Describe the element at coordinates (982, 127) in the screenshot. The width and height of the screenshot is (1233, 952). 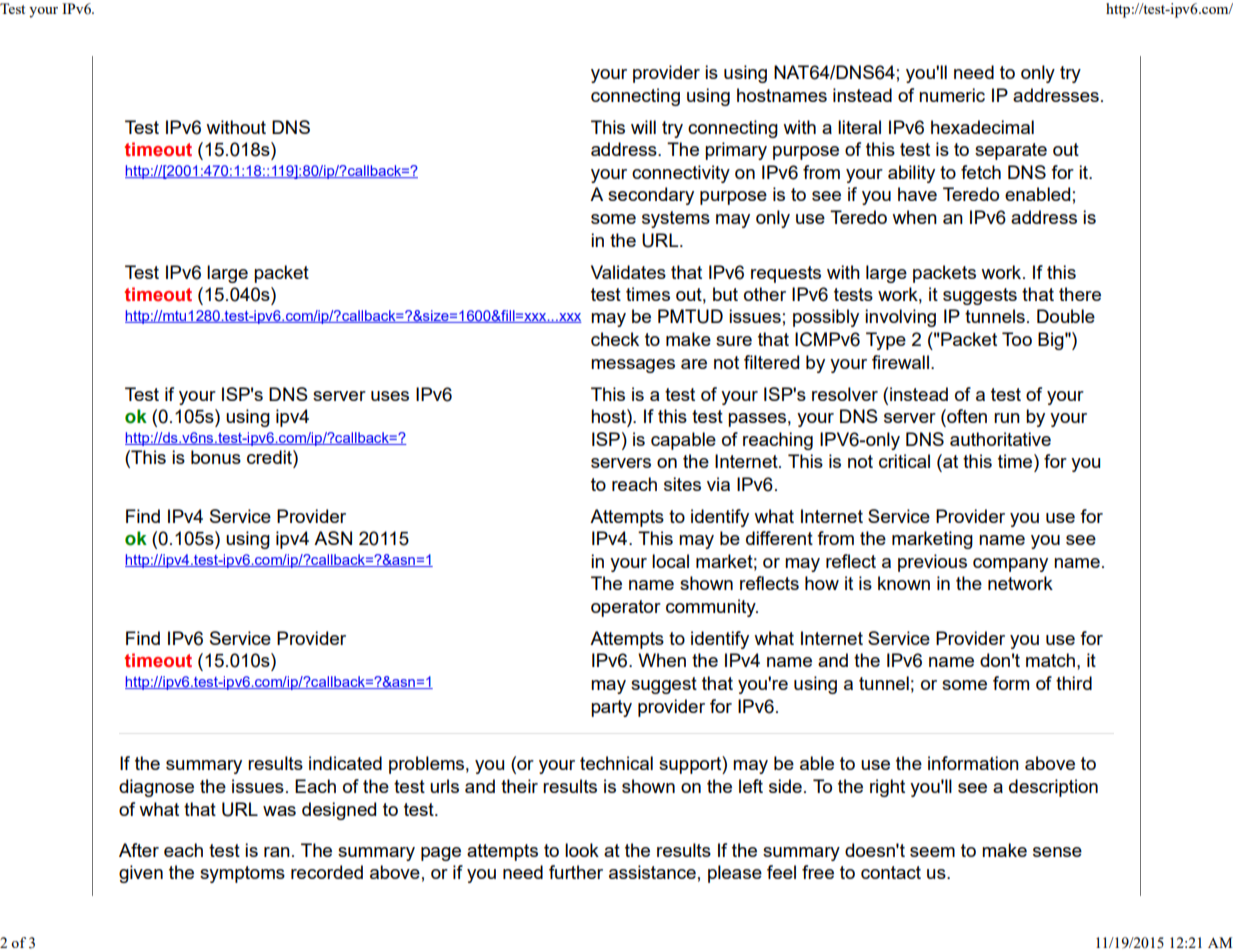
I see `hexadecimal` at that location.
